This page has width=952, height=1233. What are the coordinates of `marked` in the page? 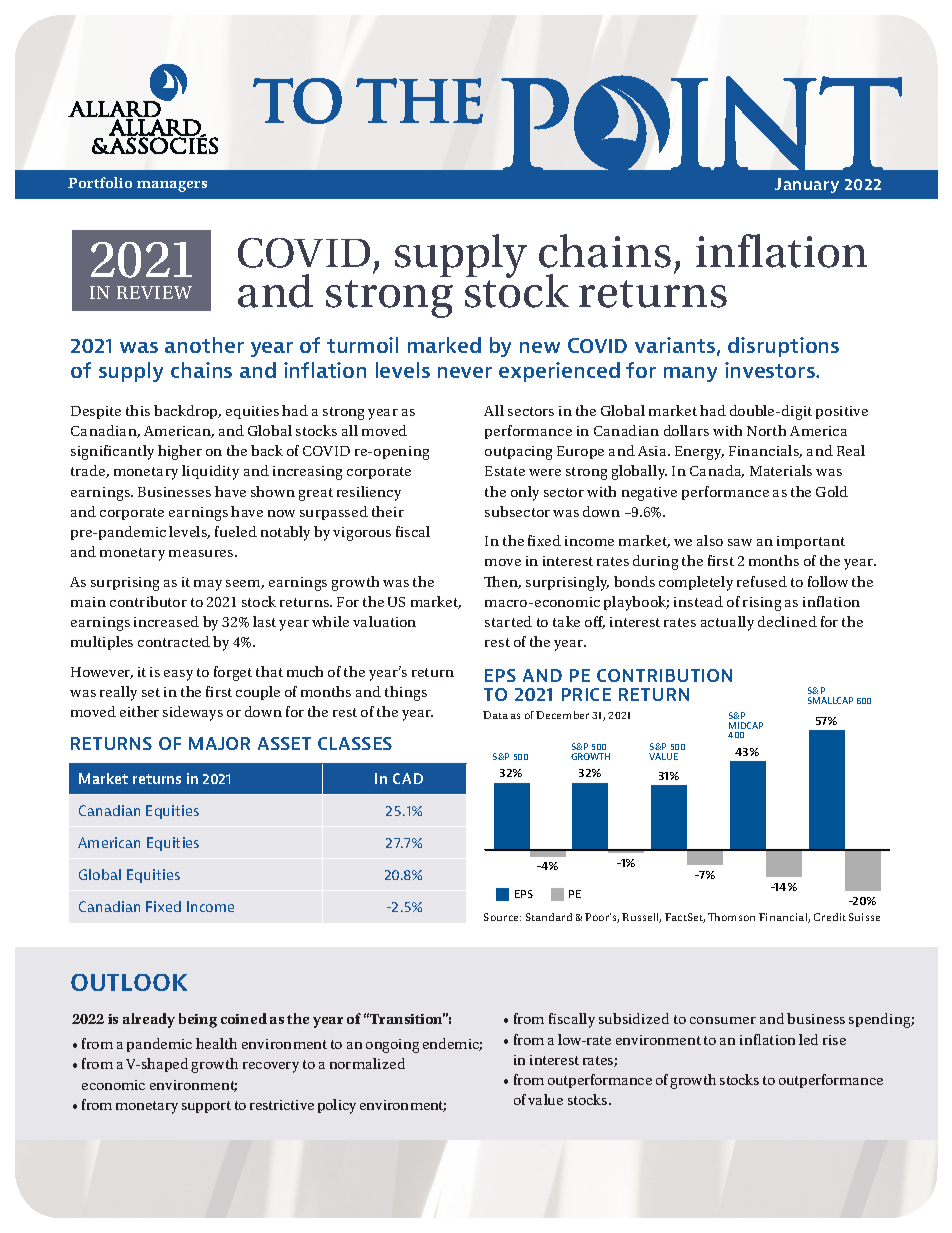 It's located at (444, 345).
